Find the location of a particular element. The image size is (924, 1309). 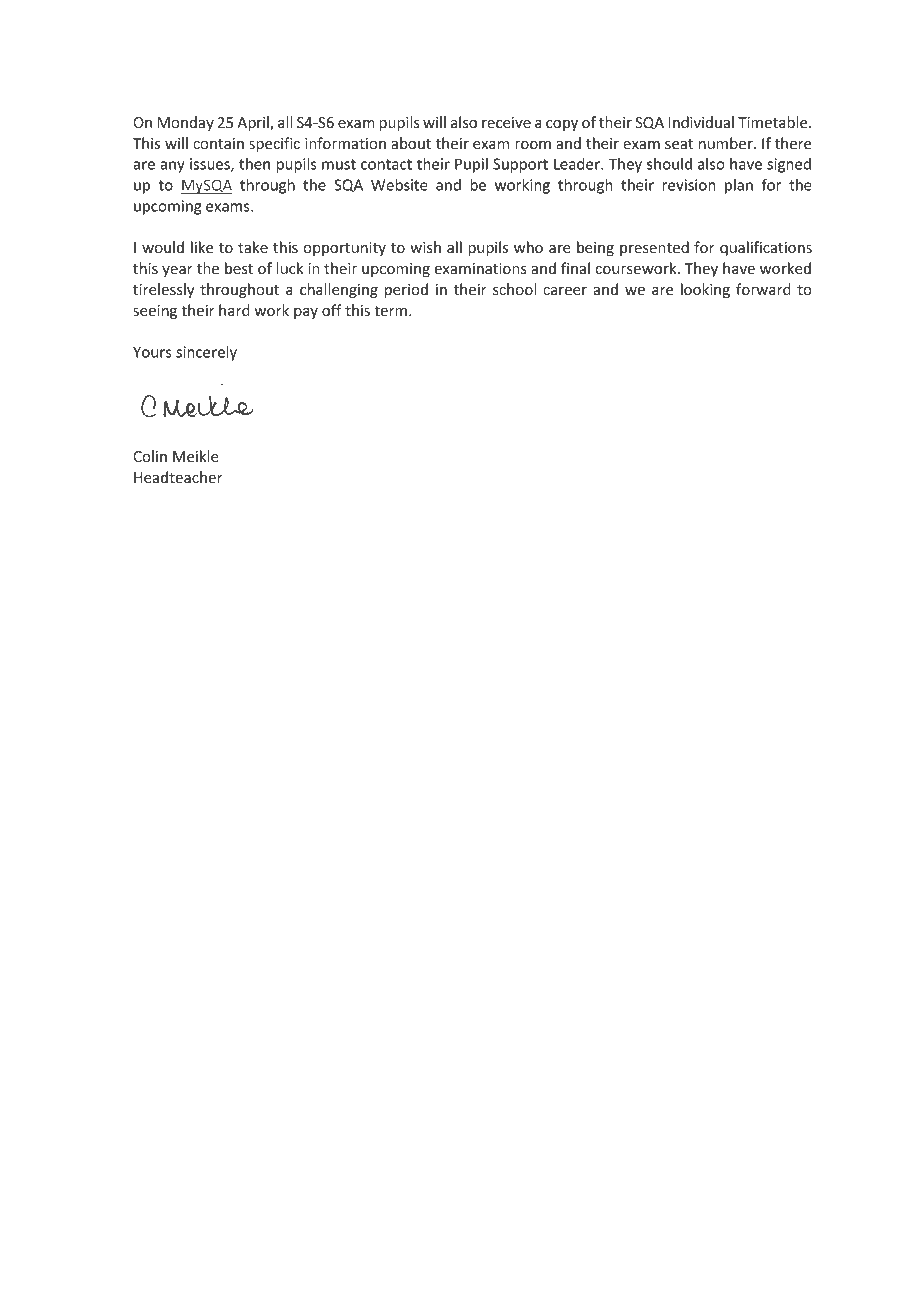

Individual is located at coordinates (701, 122).
